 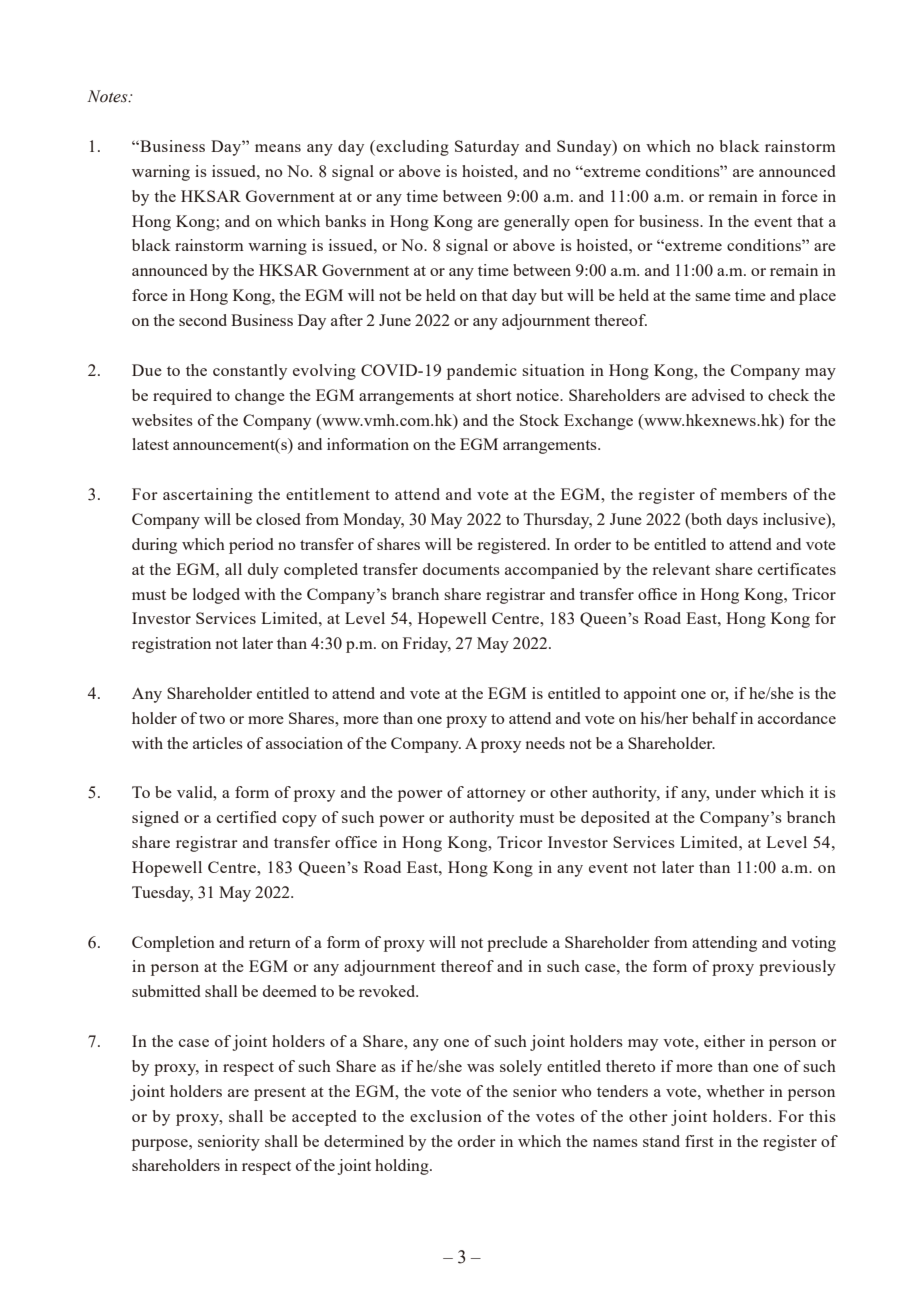 I want to click on Saturday, so click(x=487, y=148).
